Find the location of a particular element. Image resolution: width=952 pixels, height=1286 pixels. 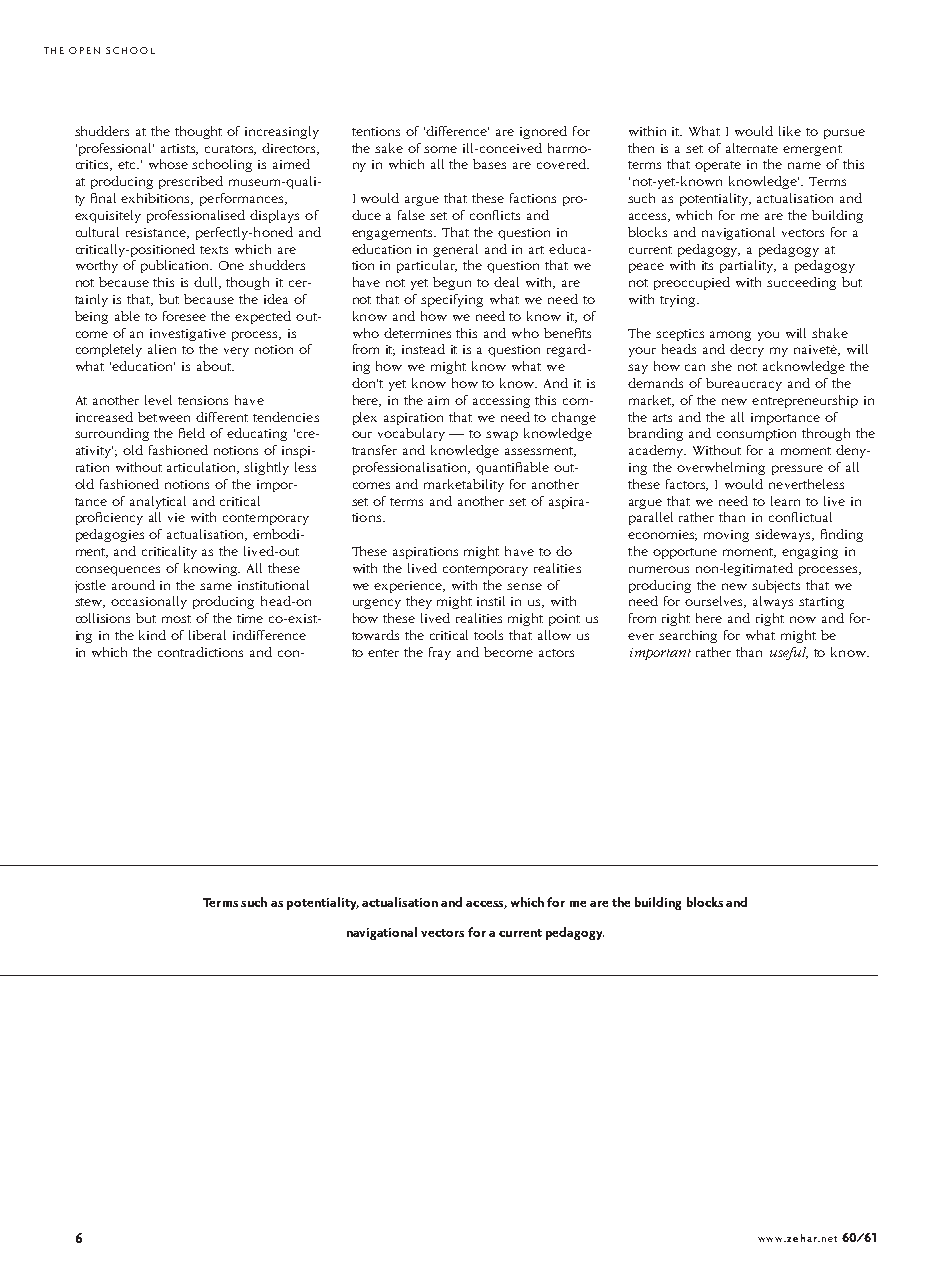

transfer is located at coordinates (374, 450).
